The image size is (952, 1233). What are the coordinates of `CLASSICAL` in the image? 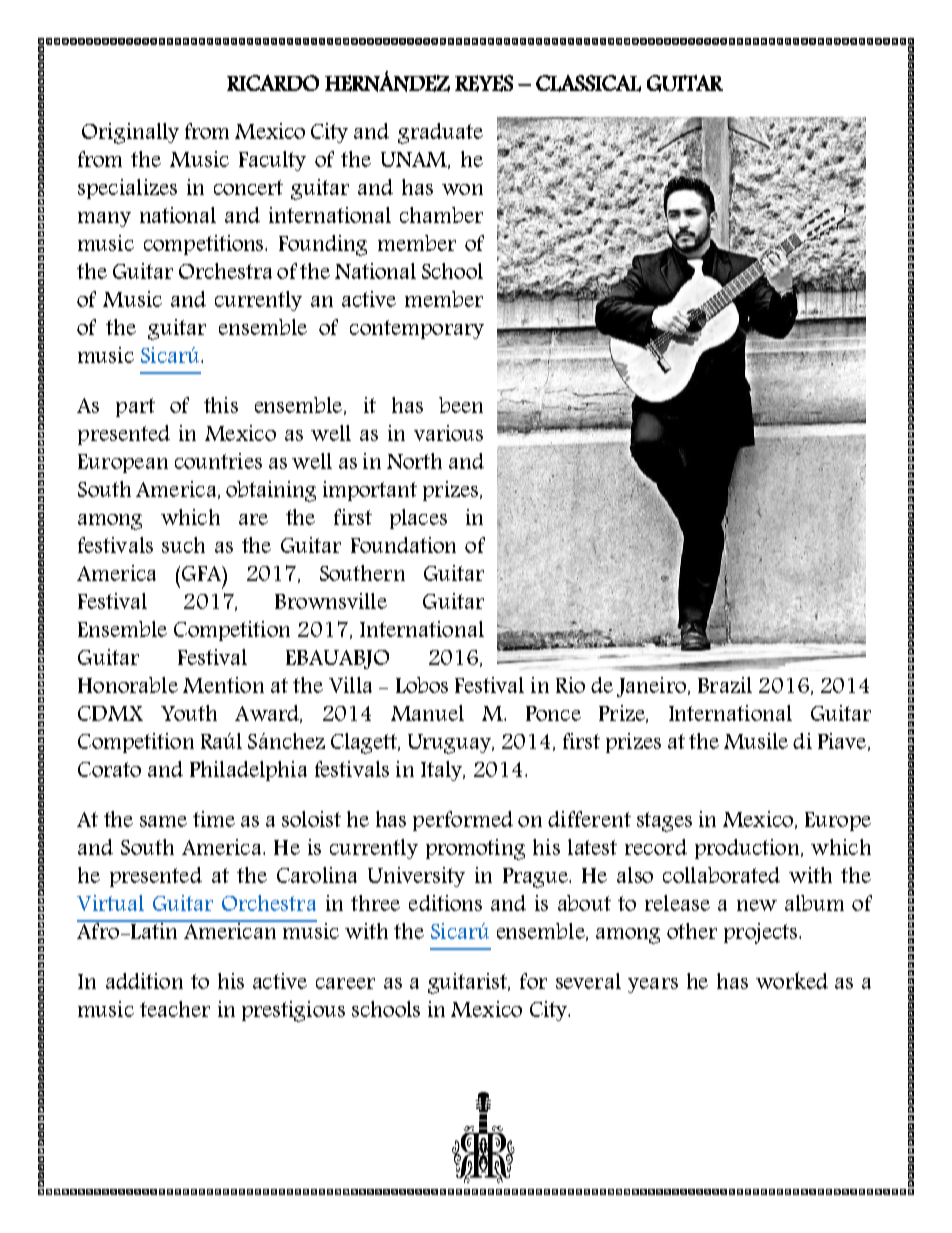 It's located at (588, 83).
